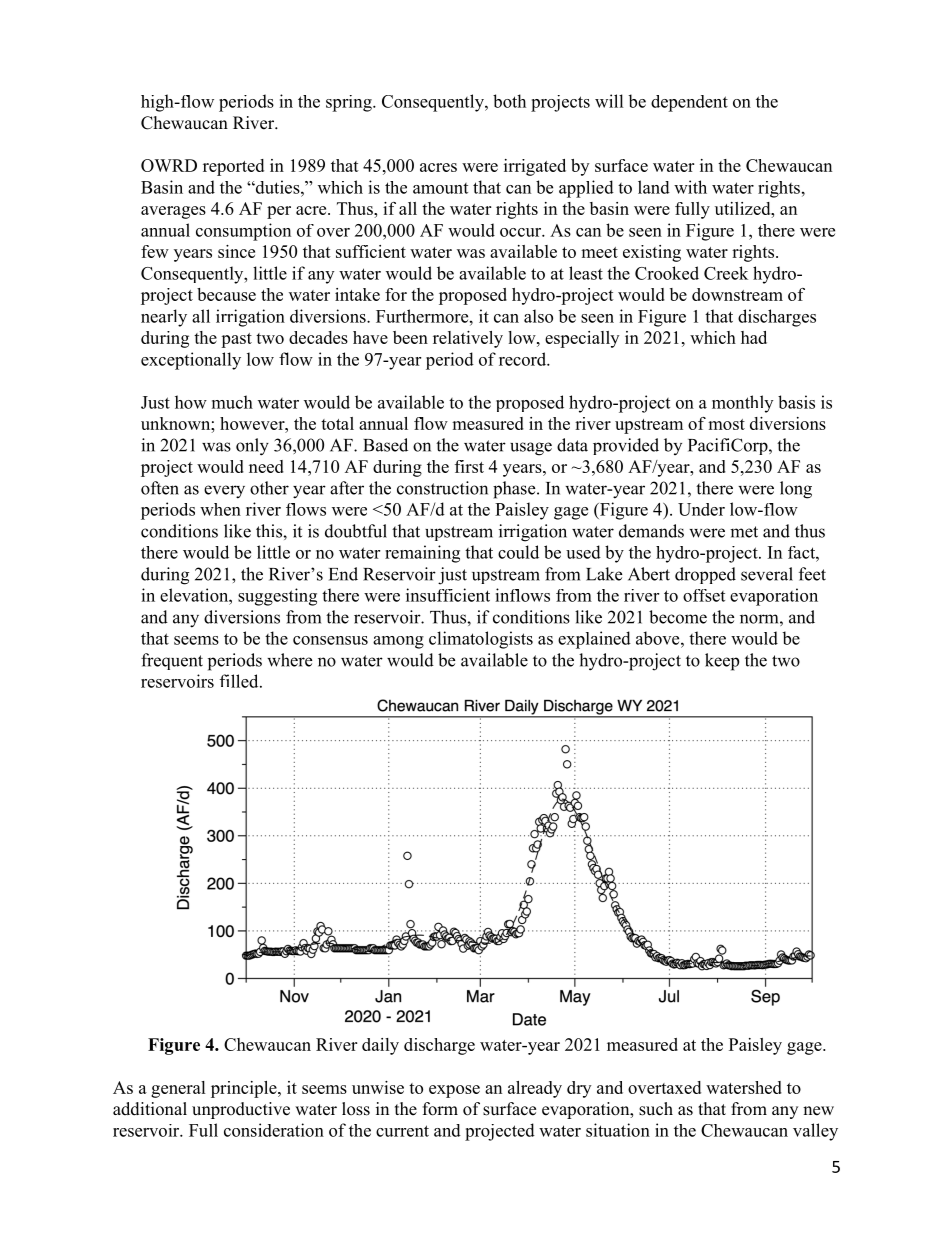 This page has height=1233, width=952. I want to click on daily, so click(380, 1046).
